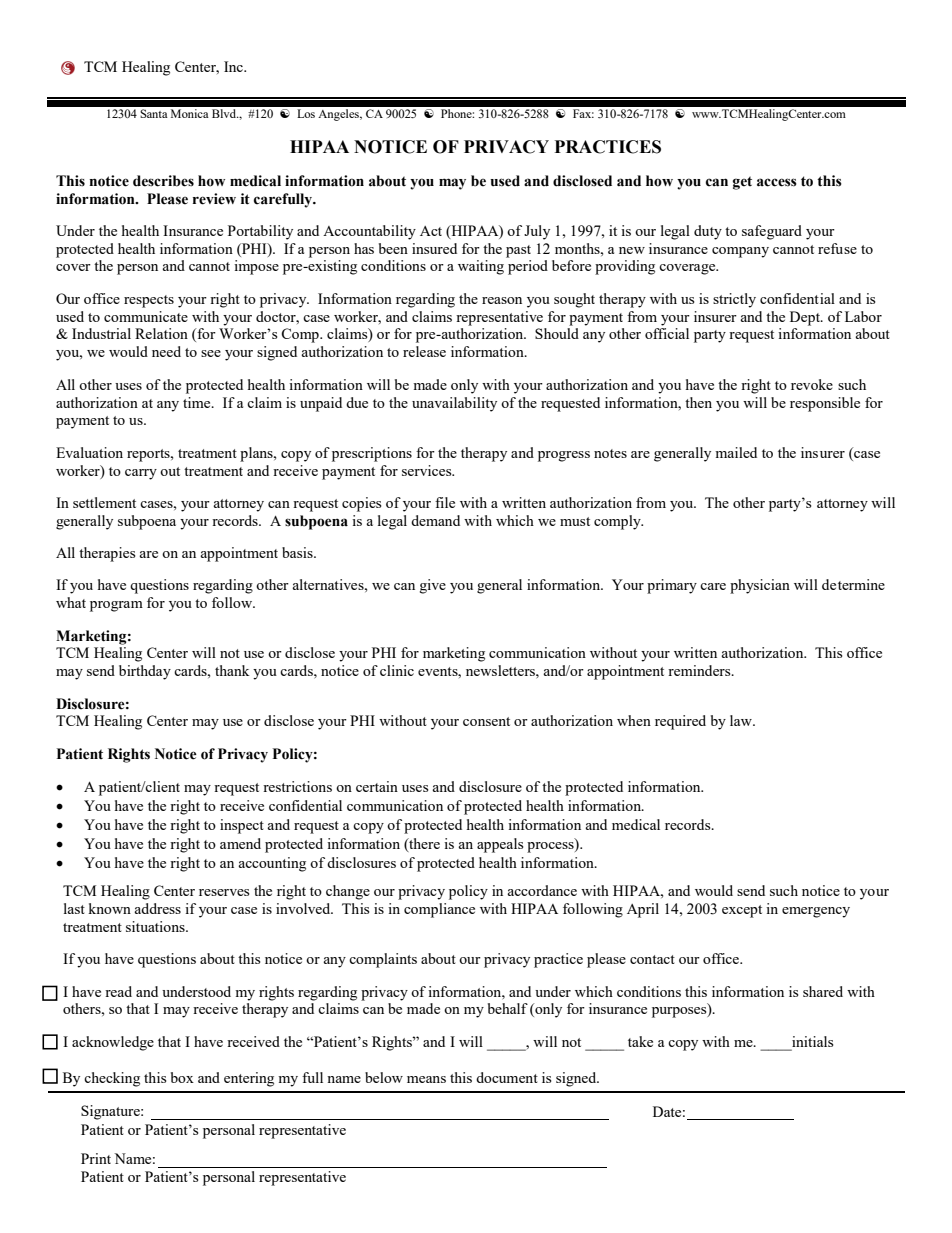 The height and width of the page is (1233, 952). Describe the element at coordinates (242, 826) in the page. I see `inspect` at that location.
